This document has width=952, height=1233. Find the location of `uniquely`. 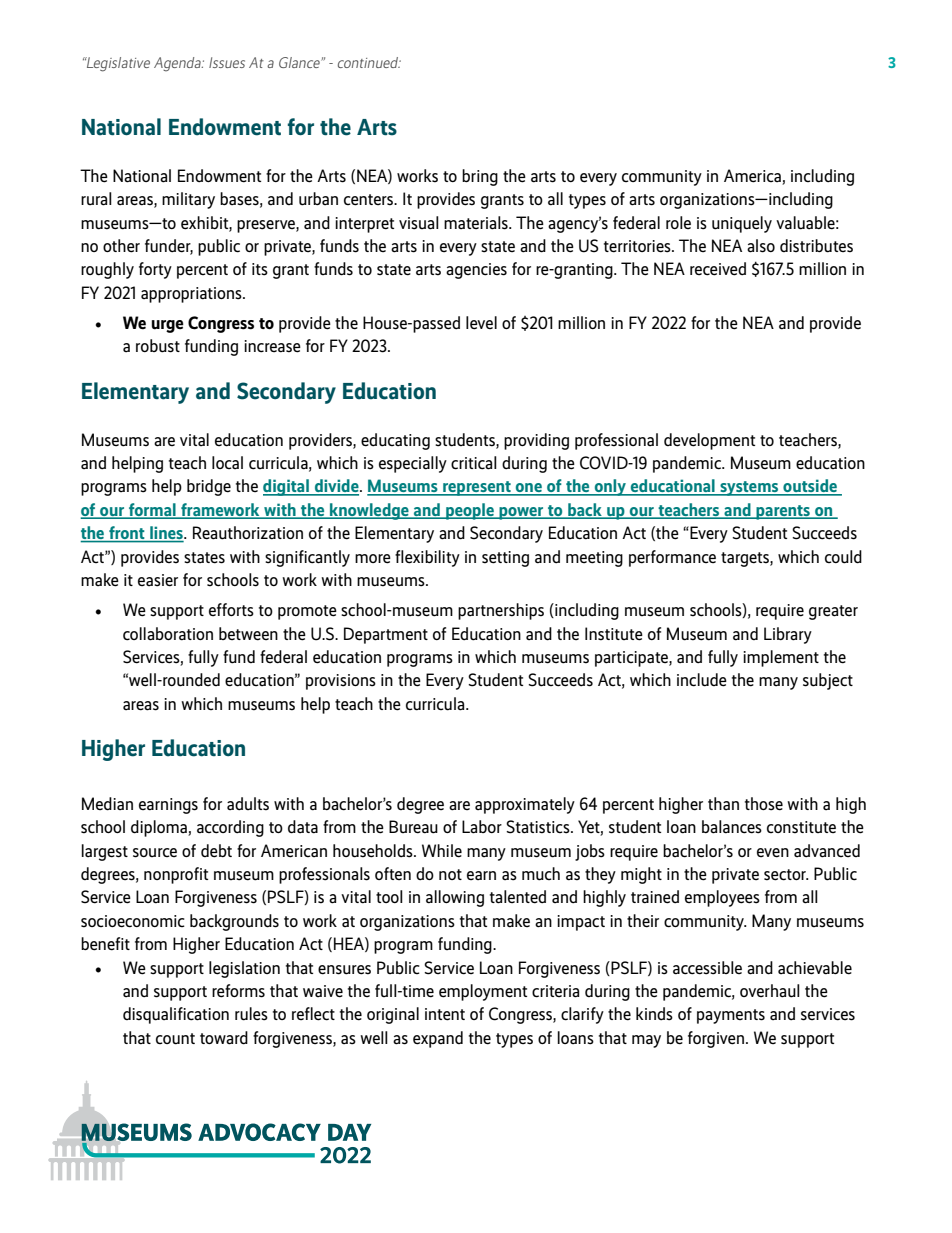

uniquely is located at coordinates (742, 224).
